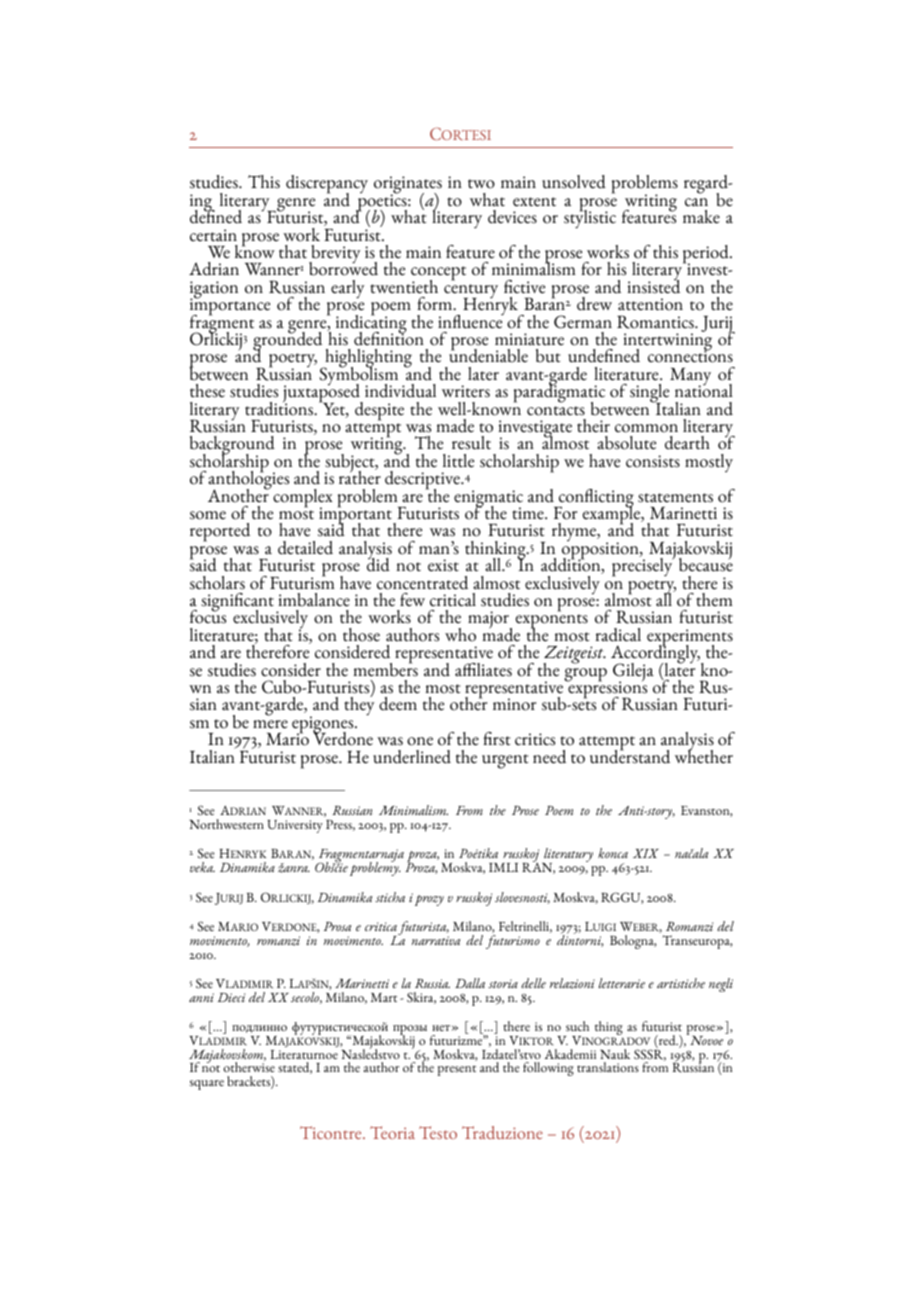 The image size is (924, 1308). I want to click on focus, so click(208, 616).
